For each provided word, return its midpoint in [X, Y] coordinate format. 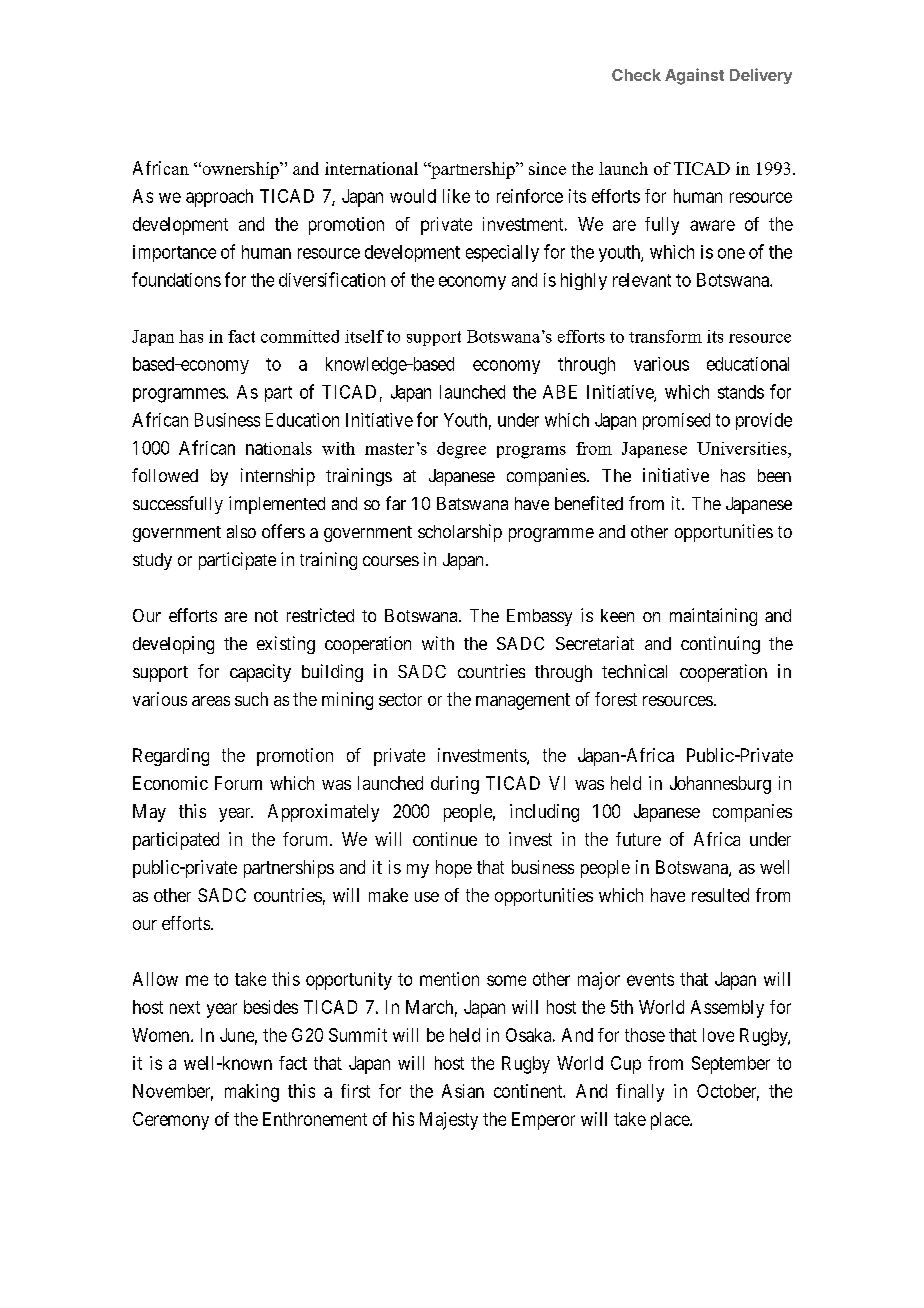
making [252, 1093]
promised [676, 421]
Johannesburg [720, 785]
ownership [240, 170]
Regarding [171, 757]
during [455, 785]
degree [461, 450]
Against [694, 76]
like [456, 196]
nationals [279, 448]
